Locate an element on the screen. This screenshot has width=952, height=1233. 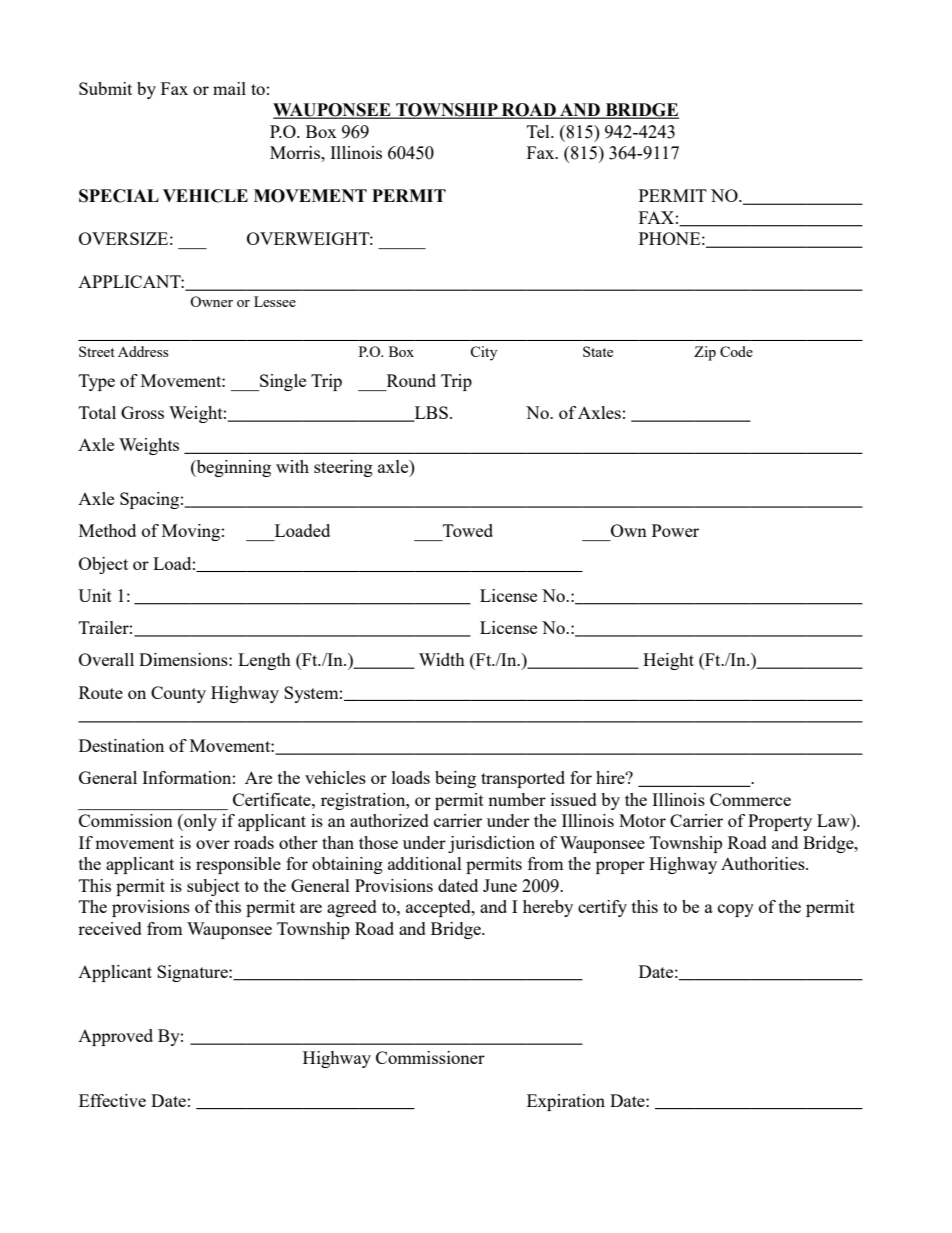
Tel is located at coordinates (539, 131).
